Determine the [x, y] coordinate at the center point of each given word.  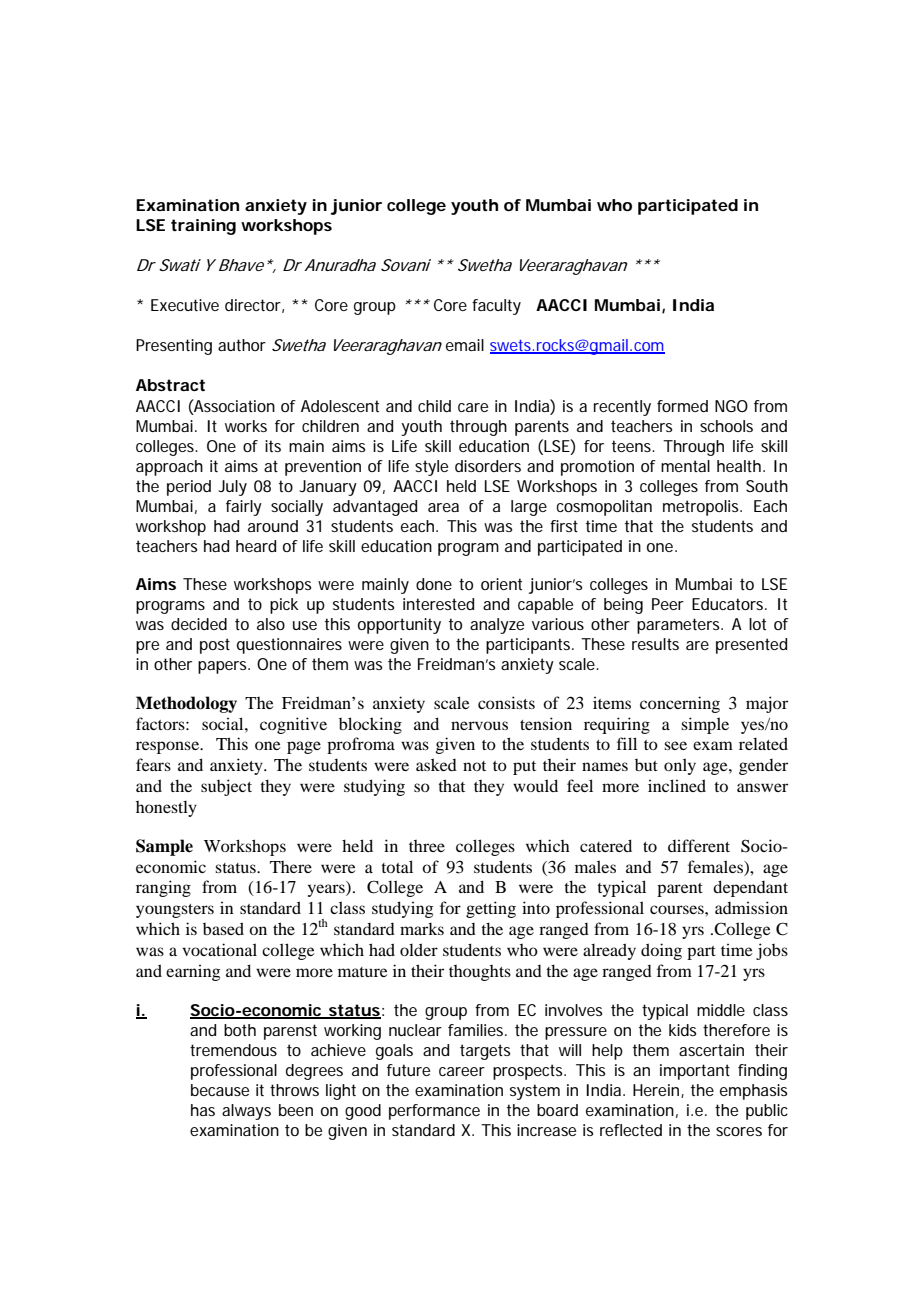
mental [685, 466]
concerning [680, 704]
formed [682, 406]
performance [434, 1112]
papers [224, 667]
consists [506, 702]
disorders [488, 466]
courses [678, 909]
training [203, 227]
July [232, 488]
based [223, 928]
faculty [496, 307]
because [220, 1090]
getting [491, 909]
